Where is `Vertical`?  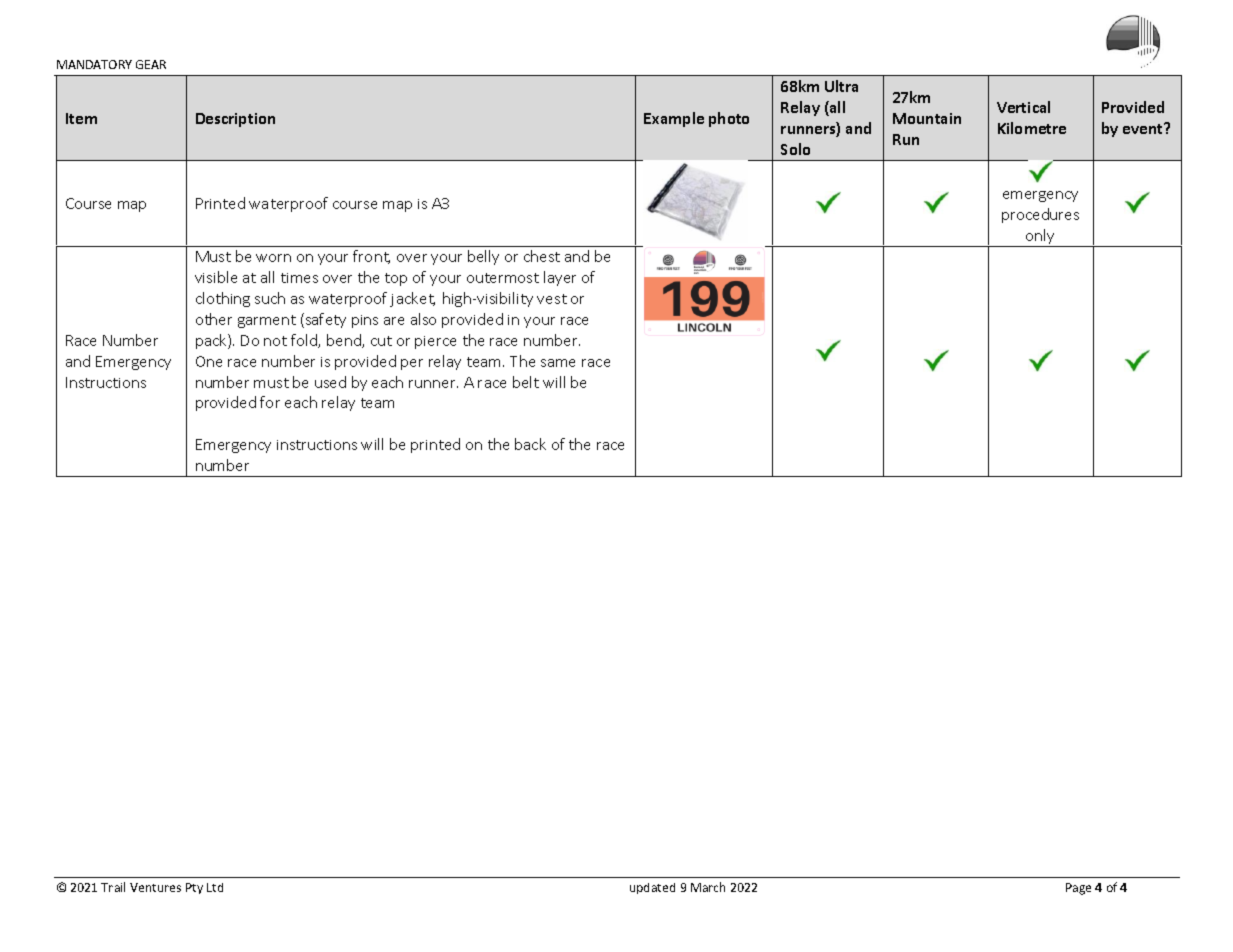
Vertical is located at coordinates (1023, 107).
